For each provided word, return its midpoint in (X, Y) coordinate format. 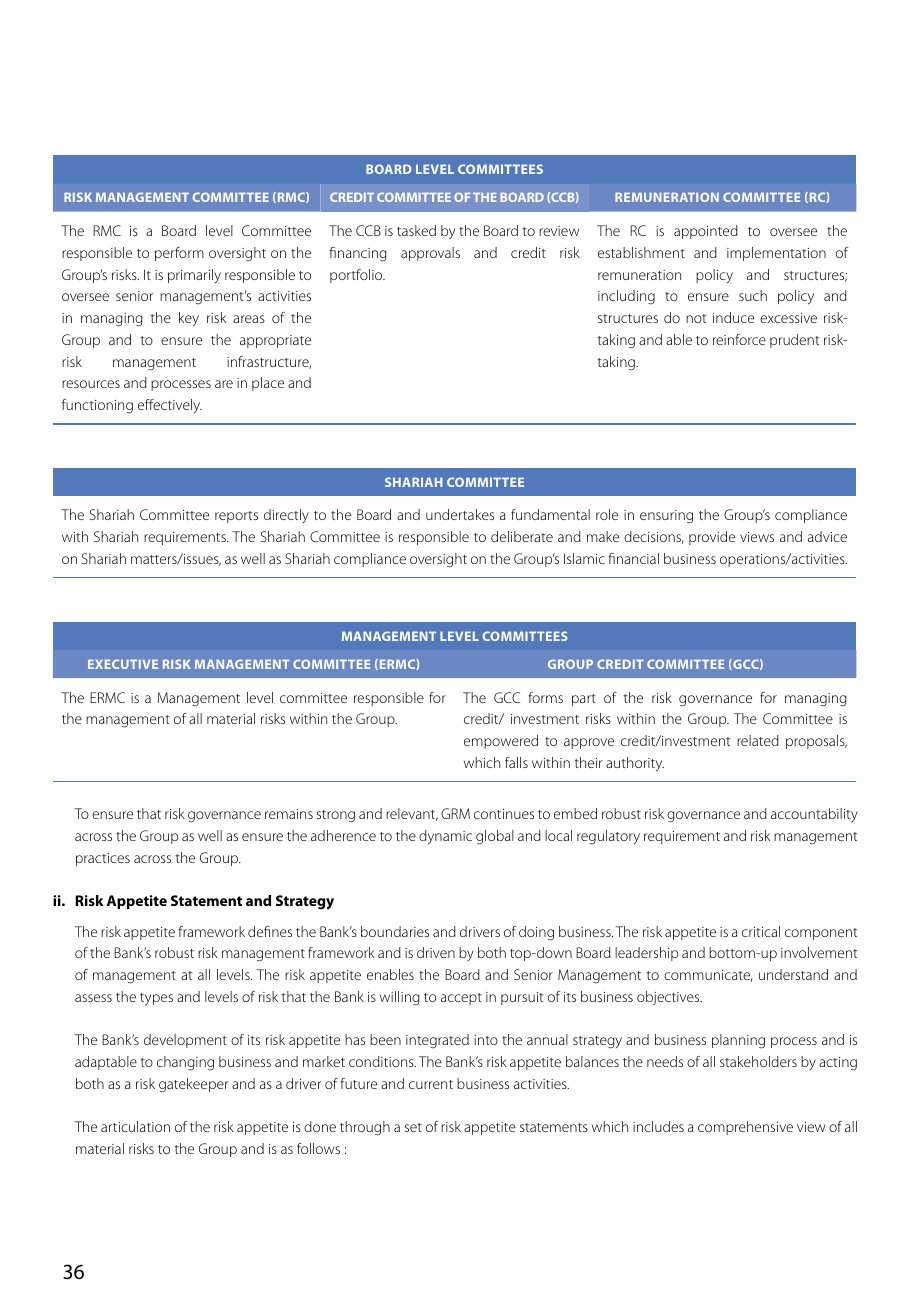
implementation (776, 254)
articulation (135, 1126)
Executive (123, 664)
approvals (430, 254)
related (758, 740)
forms (545, 697)
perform (179, 254)
